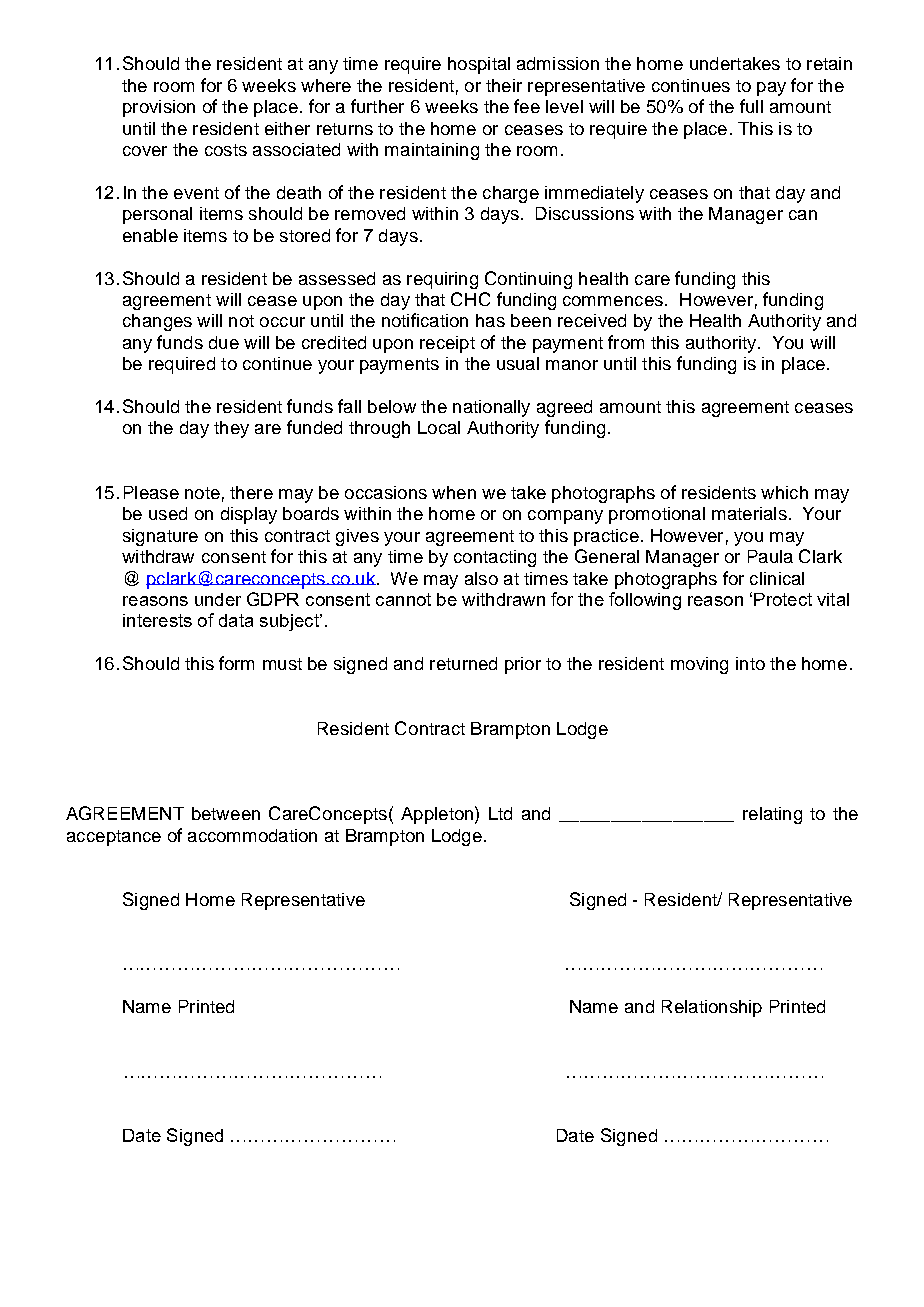  Describe the element at coordinates (626, 342) in the document. I see `from` at that location.
